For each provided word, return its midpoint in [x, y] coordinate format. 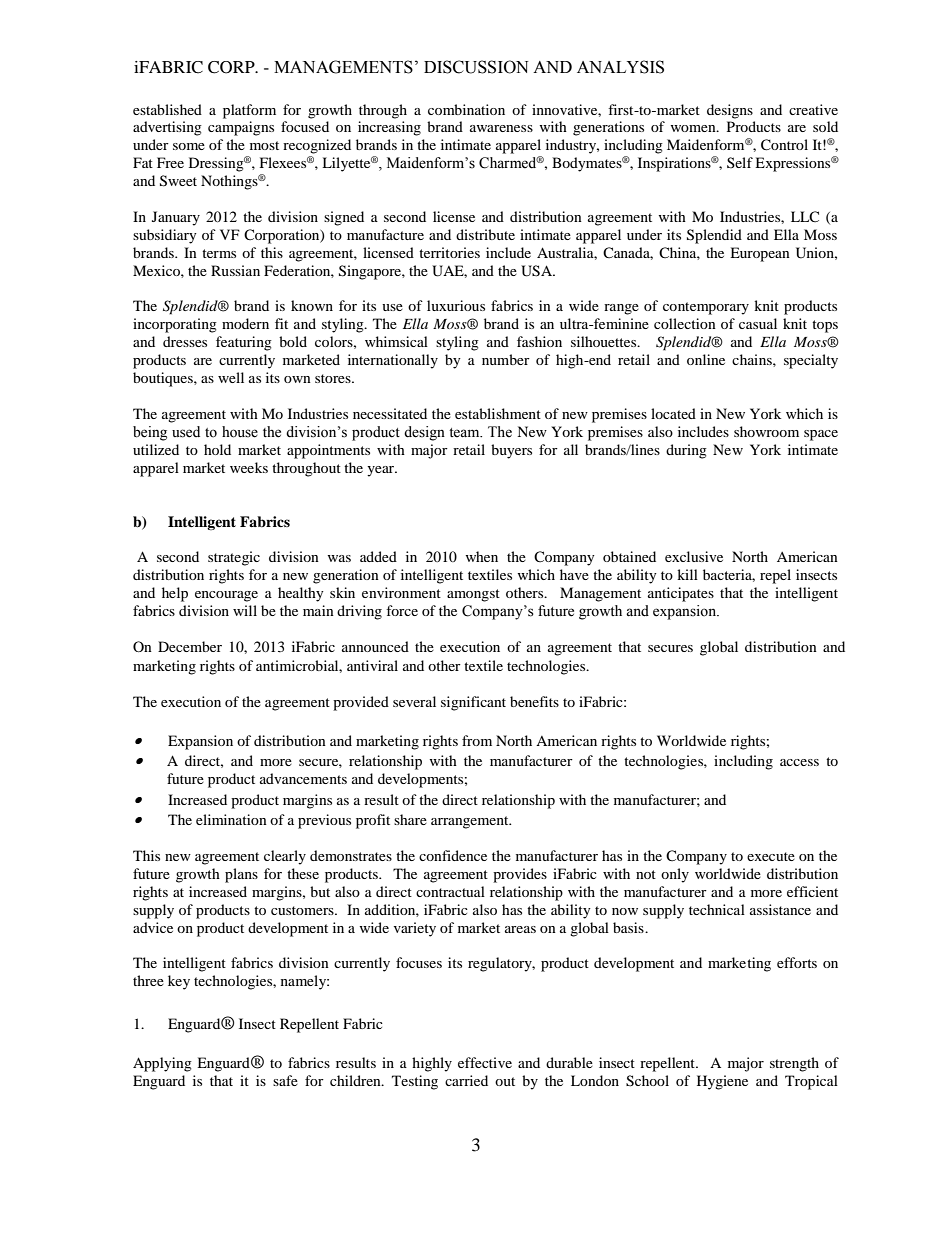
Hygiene [722, 1082]
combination [466, 109]
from [477, 740]
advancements [303, 778]
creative [813, 109]
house [240, 432]
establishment [498, 413]
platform [249, 111]
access [799, 762]
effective [485, 1062]
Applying [162, 1064]
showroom [766, 431]
